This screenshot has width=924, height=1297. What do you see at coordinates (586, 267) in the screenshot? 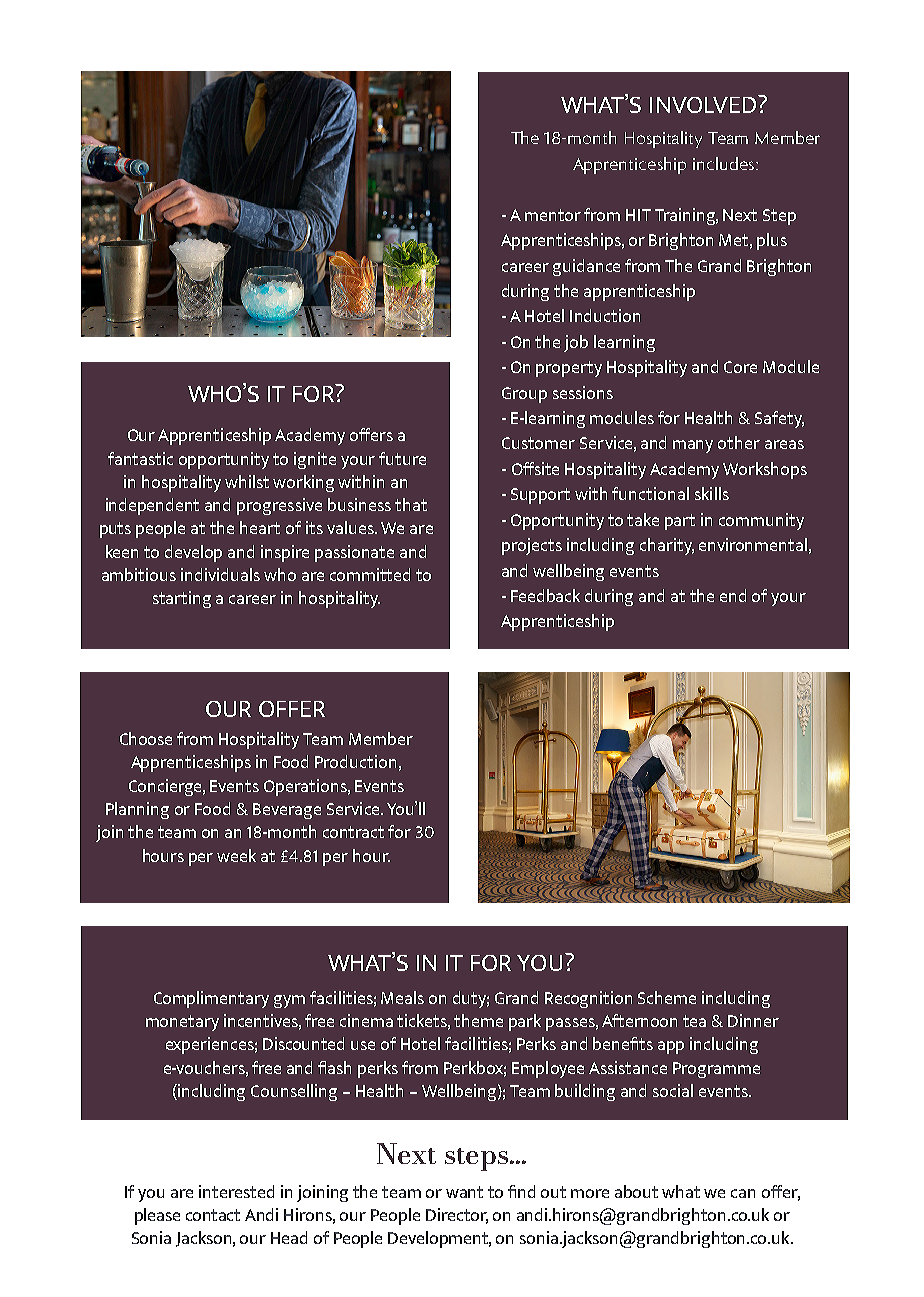
I see `guidance` at bounding box center [586, 267].
